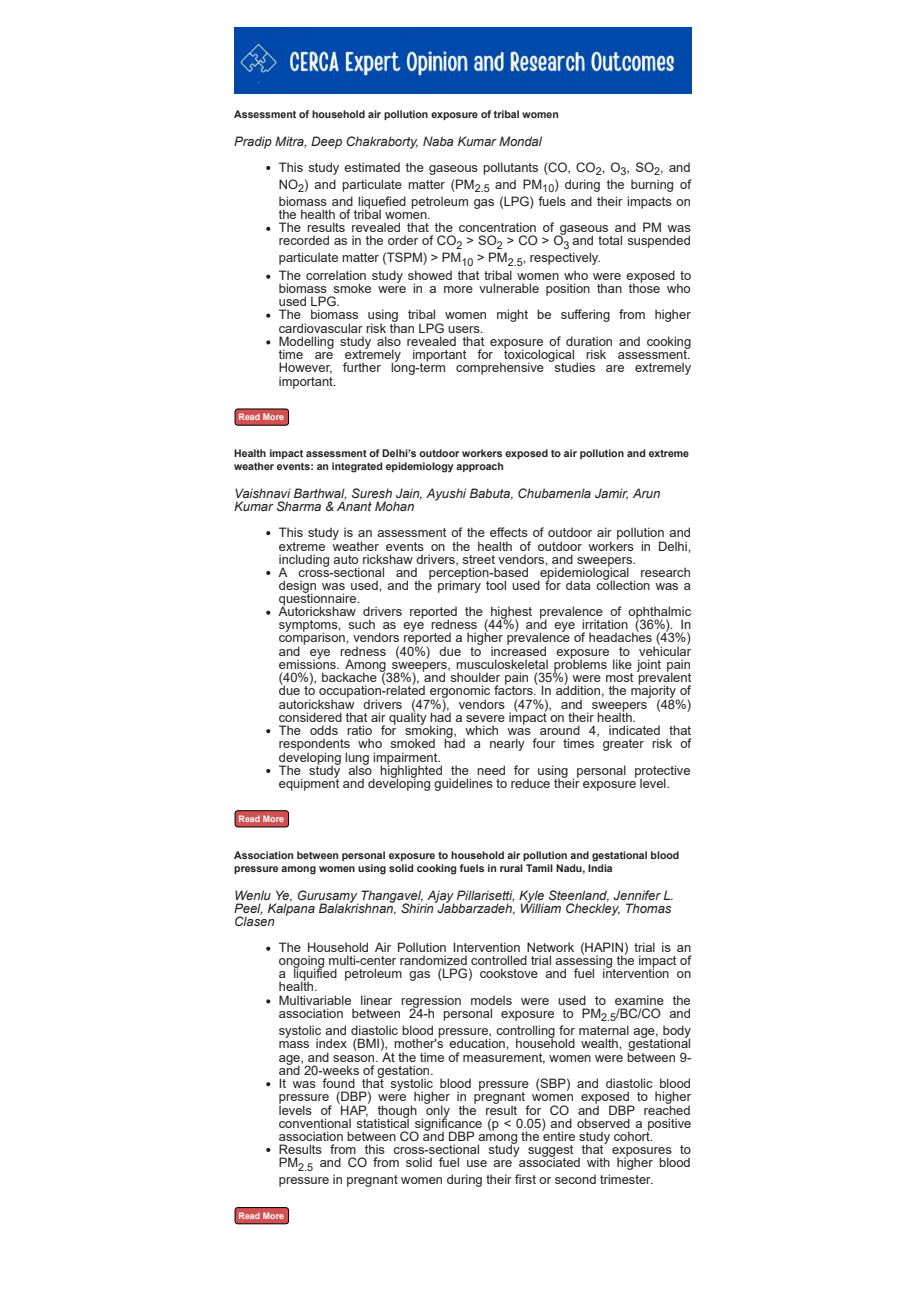  Describe the element at coordinates (315, 1123) in the screenshot. I see `conventional` at that location.
